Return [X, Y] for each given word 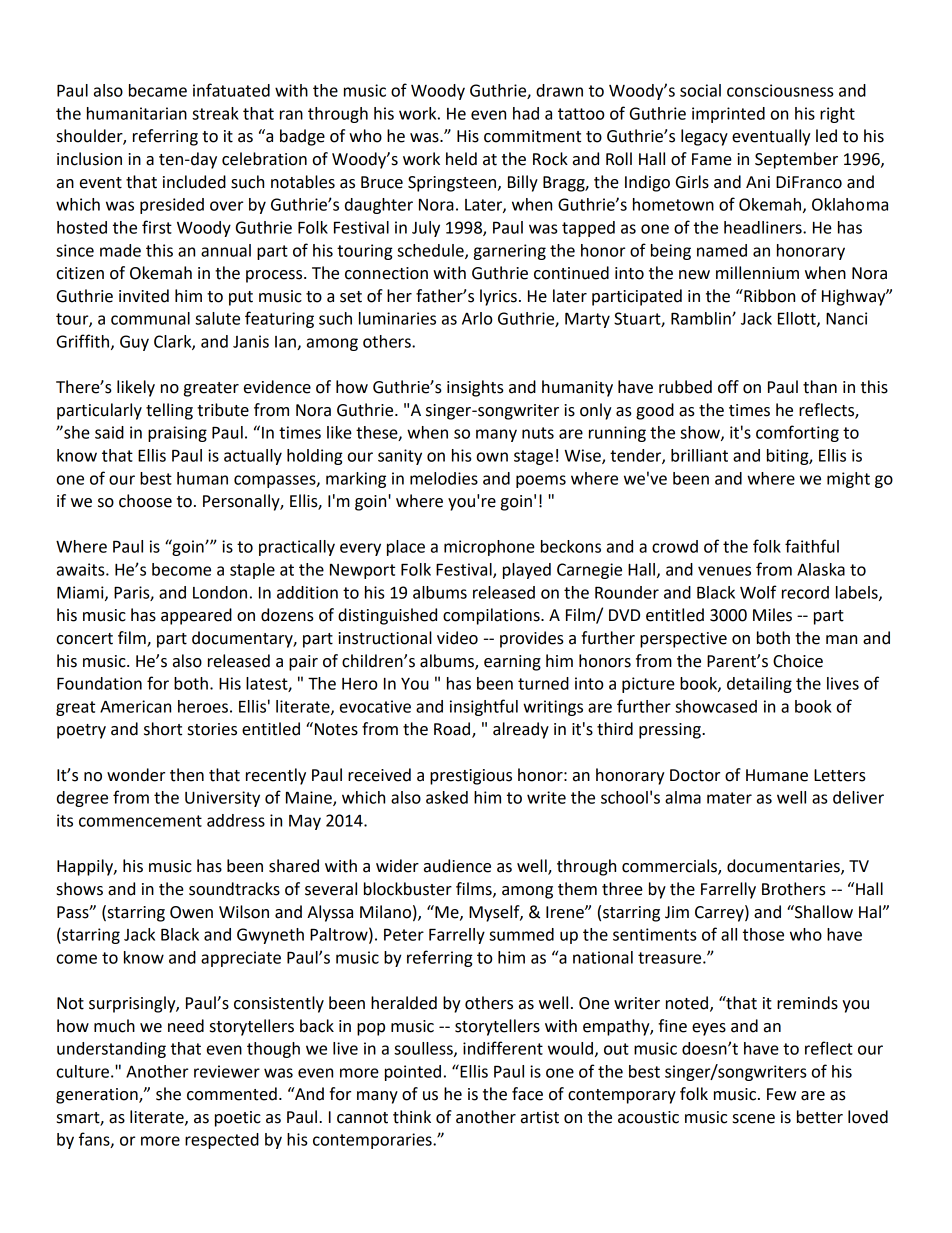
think [412, 1117]
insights [475, 388]
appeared [196, 616]
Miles [772, 615]
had [526, 113]
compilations [492, 616]
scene [754, 1119]
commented [232, 1094]
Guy [134, 343]
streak [215, 113]
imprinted [728, 115]
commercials [670, 867]
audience [457, 866]
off [728, 387]
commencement [140, 821]
